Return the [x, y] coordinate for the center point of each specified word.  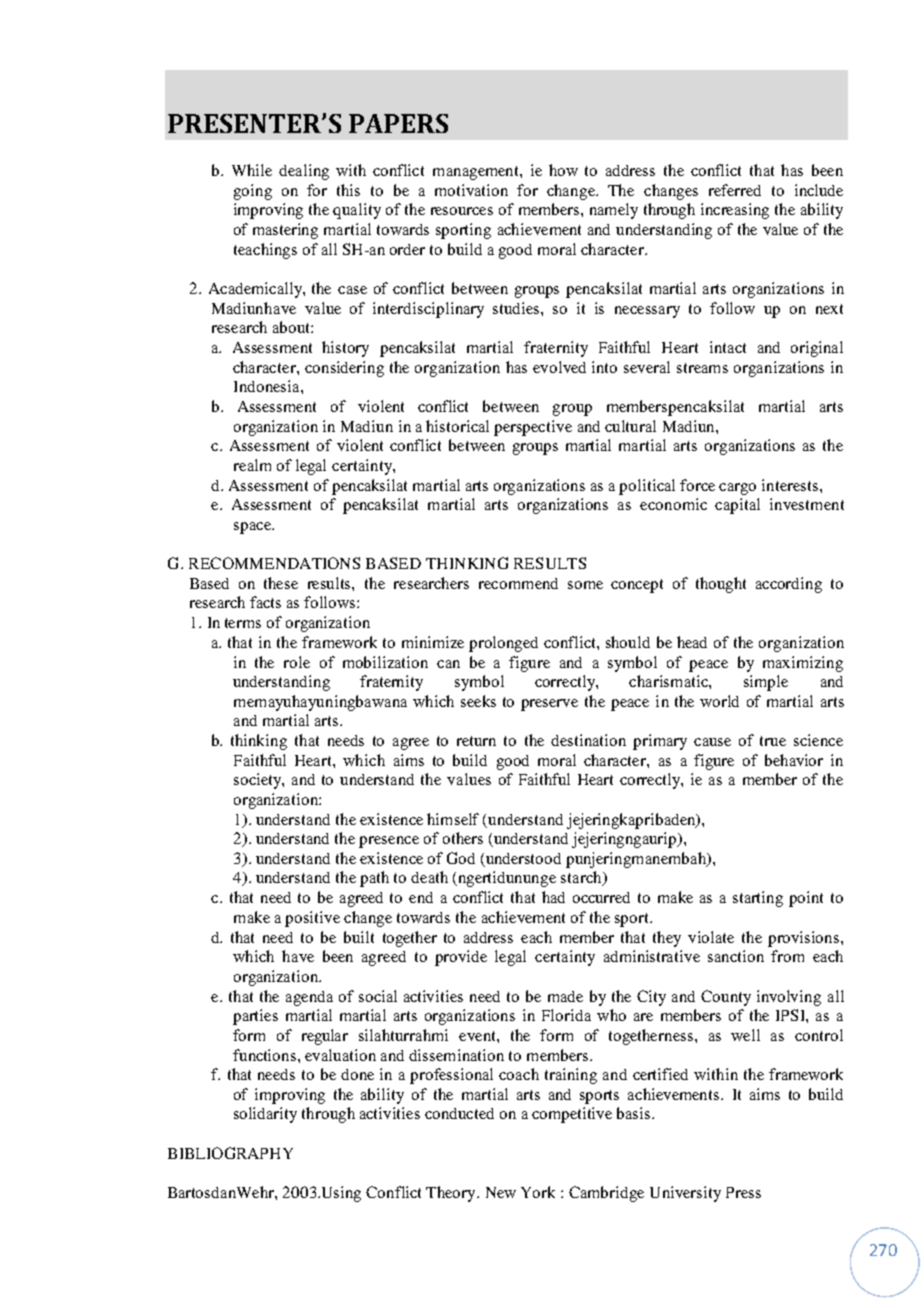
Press [743, 1192]
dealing [304, 172]
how [563, 170]
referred [735, 190]
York [538, 1192]
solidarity [265, 1115]
